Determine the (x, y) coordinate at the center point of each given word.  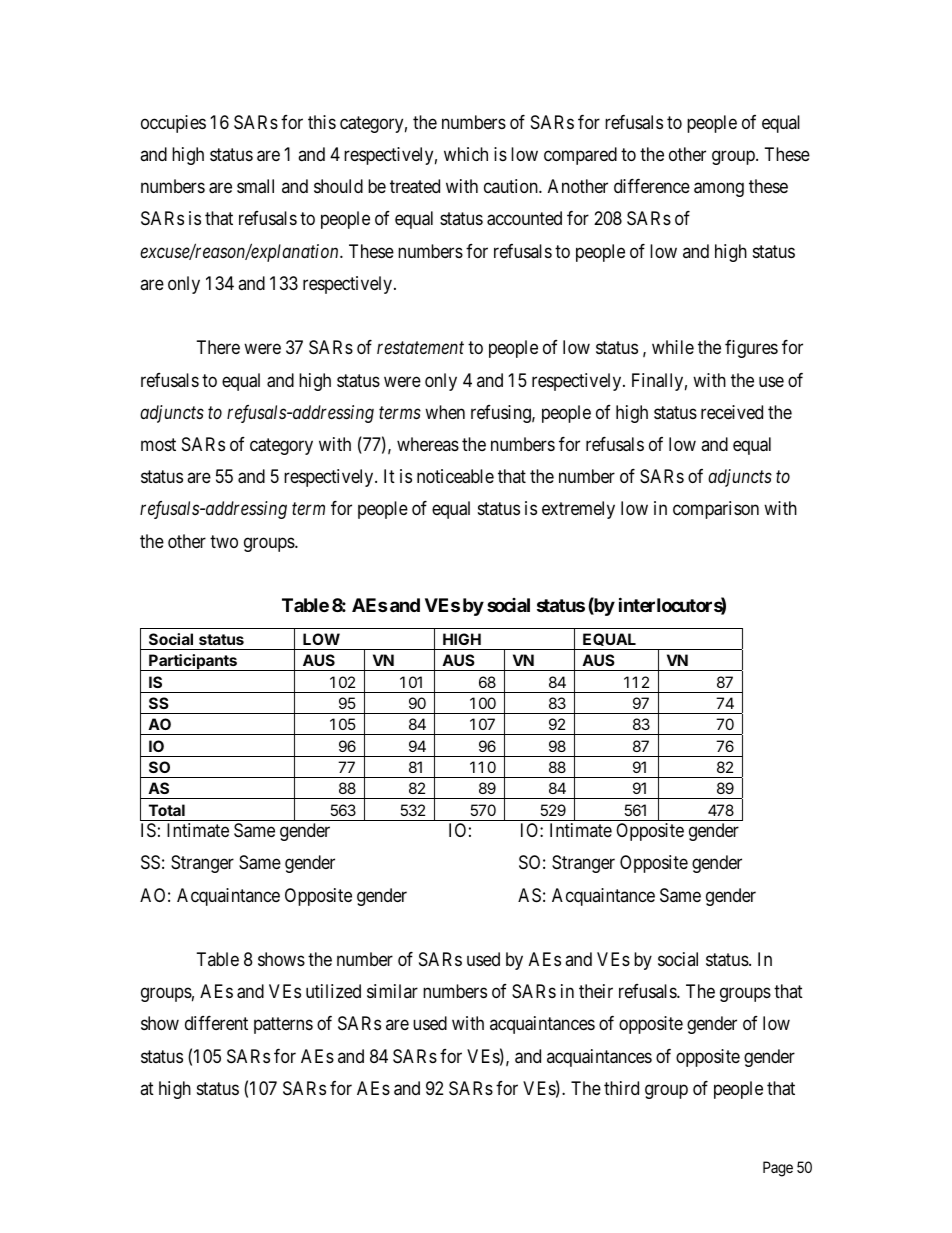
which (466, 154)
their (596, 991)
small (255, 186)
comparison (716, 510)
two (224, 541)
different (216, 1023)
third (621, 1088)
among (719, 190)
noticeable (455, 476)
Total (167, 810)
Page (778, 1169)
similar (392, 991)
